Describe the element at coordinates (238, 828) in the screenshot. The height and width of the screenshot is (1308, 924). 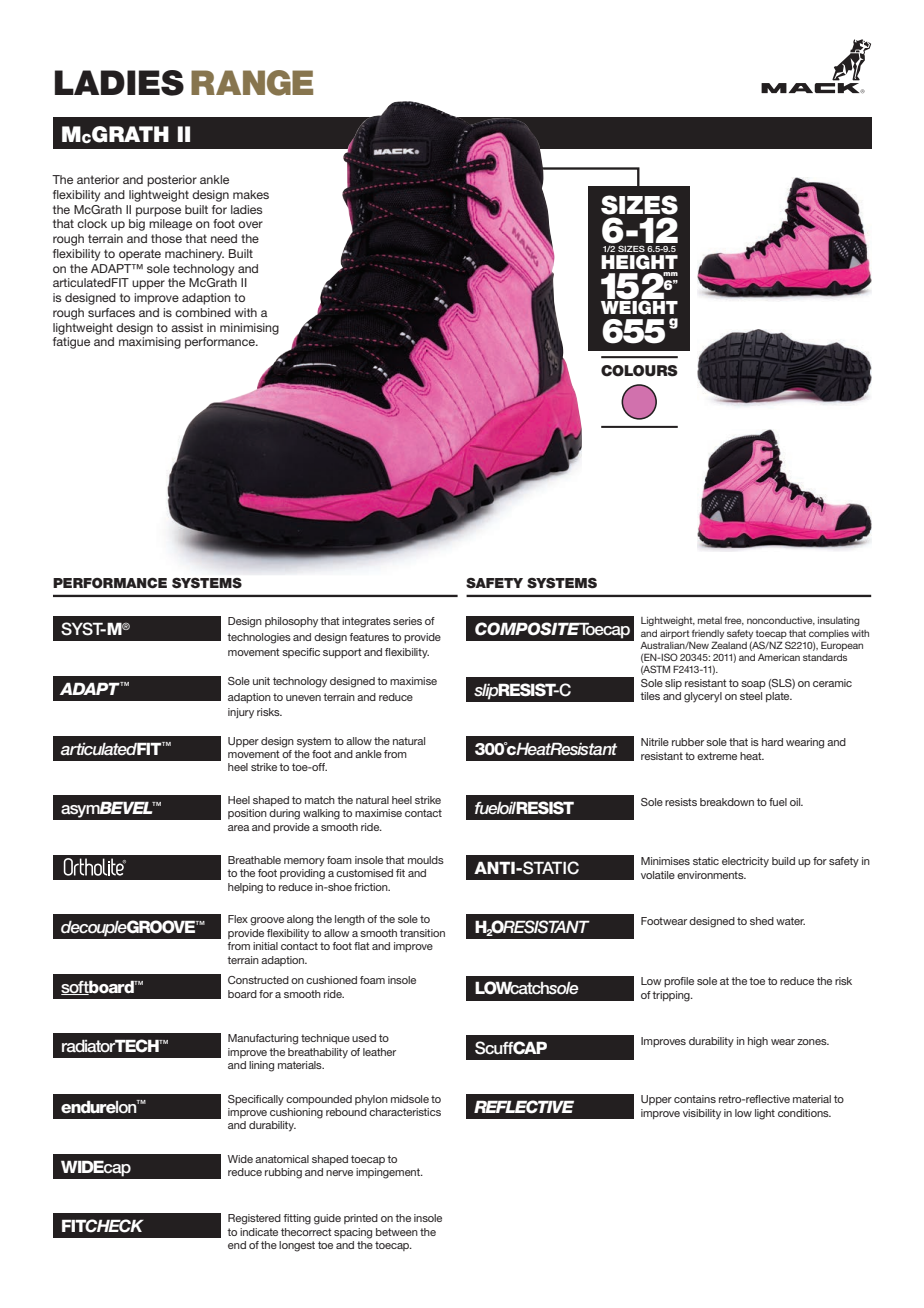
I see `area` at that location.
